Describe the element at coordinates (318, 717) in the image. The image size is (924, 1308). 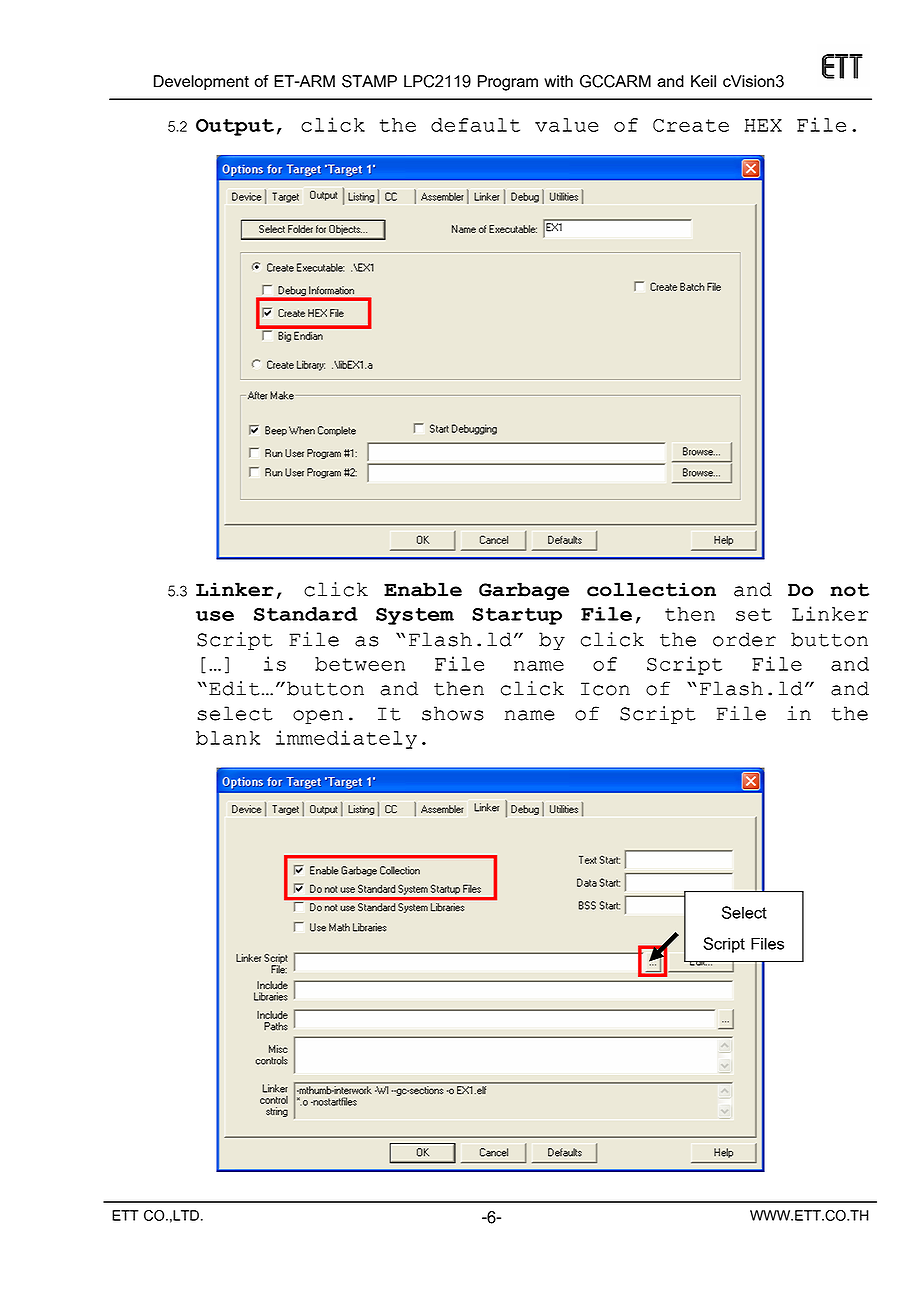
I see `open` at that location.
